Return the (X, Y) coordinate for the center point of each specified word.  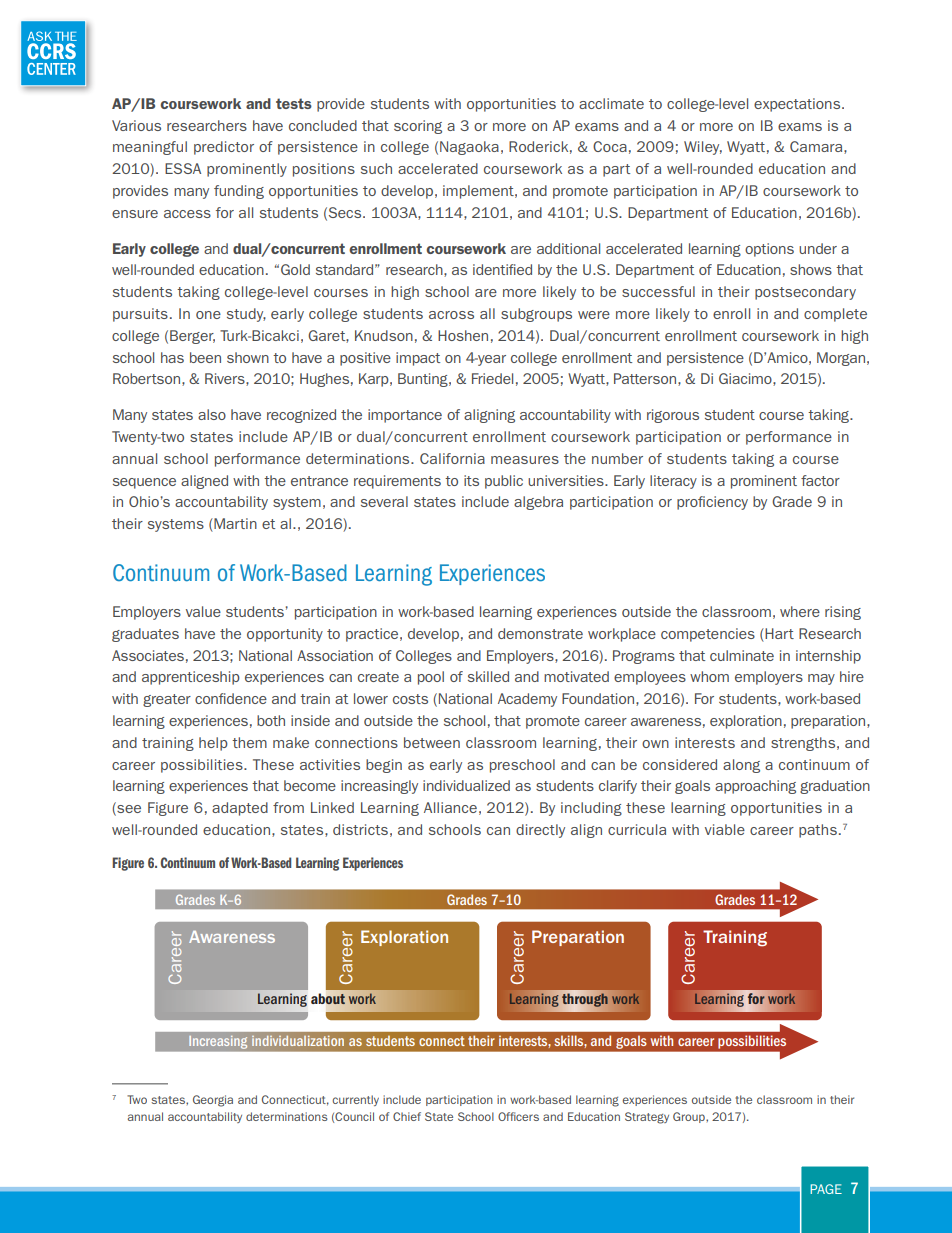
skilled (488, 676)
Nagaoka (469, 148)
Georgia (213, 1101)
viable (725, 829)
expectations (798, 105)
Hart (778, 633)
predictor (224, 148)
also (212, 414)
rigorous (673, 416)
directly (540, 831)
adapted (240, 809)
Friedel (492, 378)
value (203, 611)
